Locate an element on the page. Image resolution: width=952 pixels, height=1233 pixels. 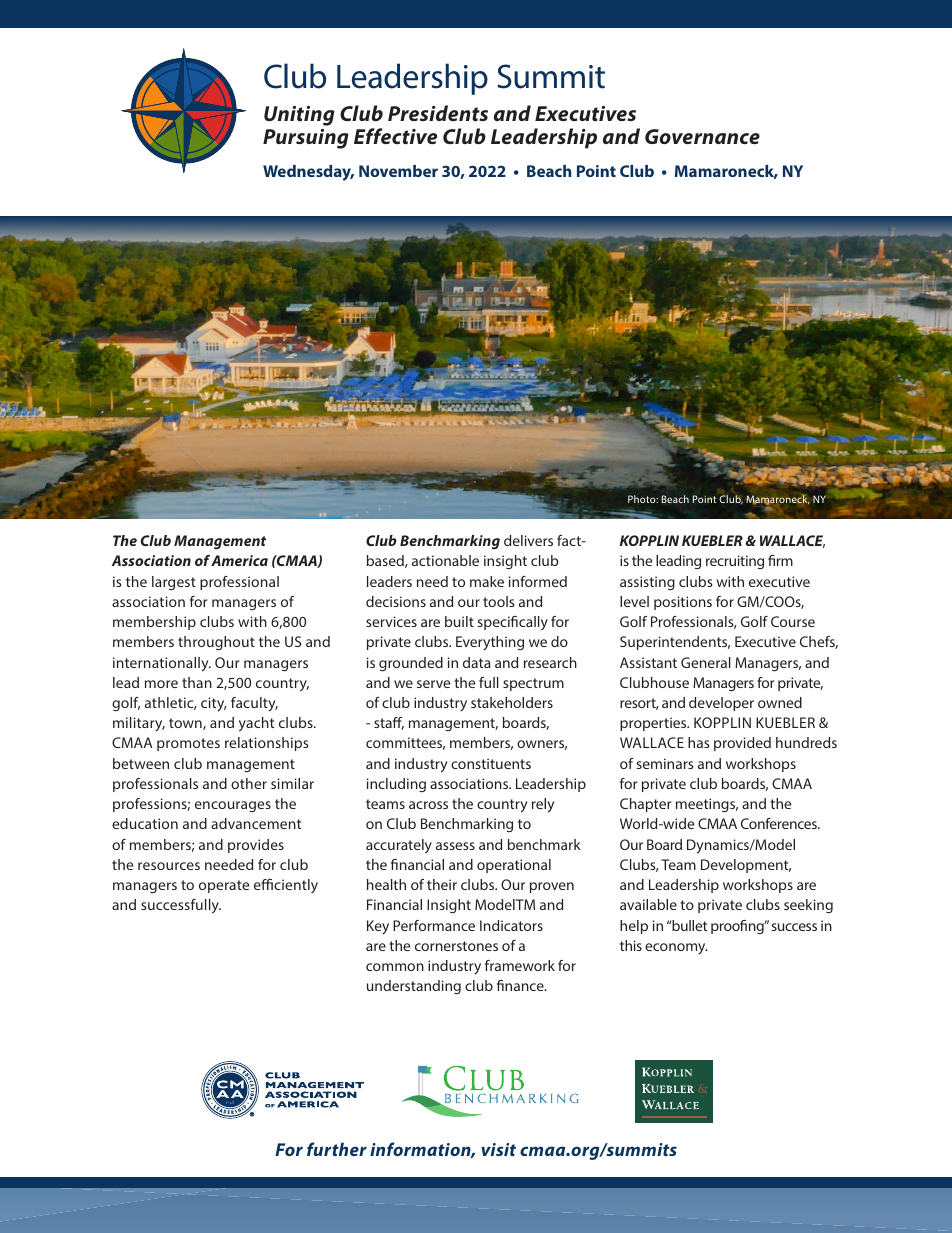
Governance is located at coordinates (702, 136).
